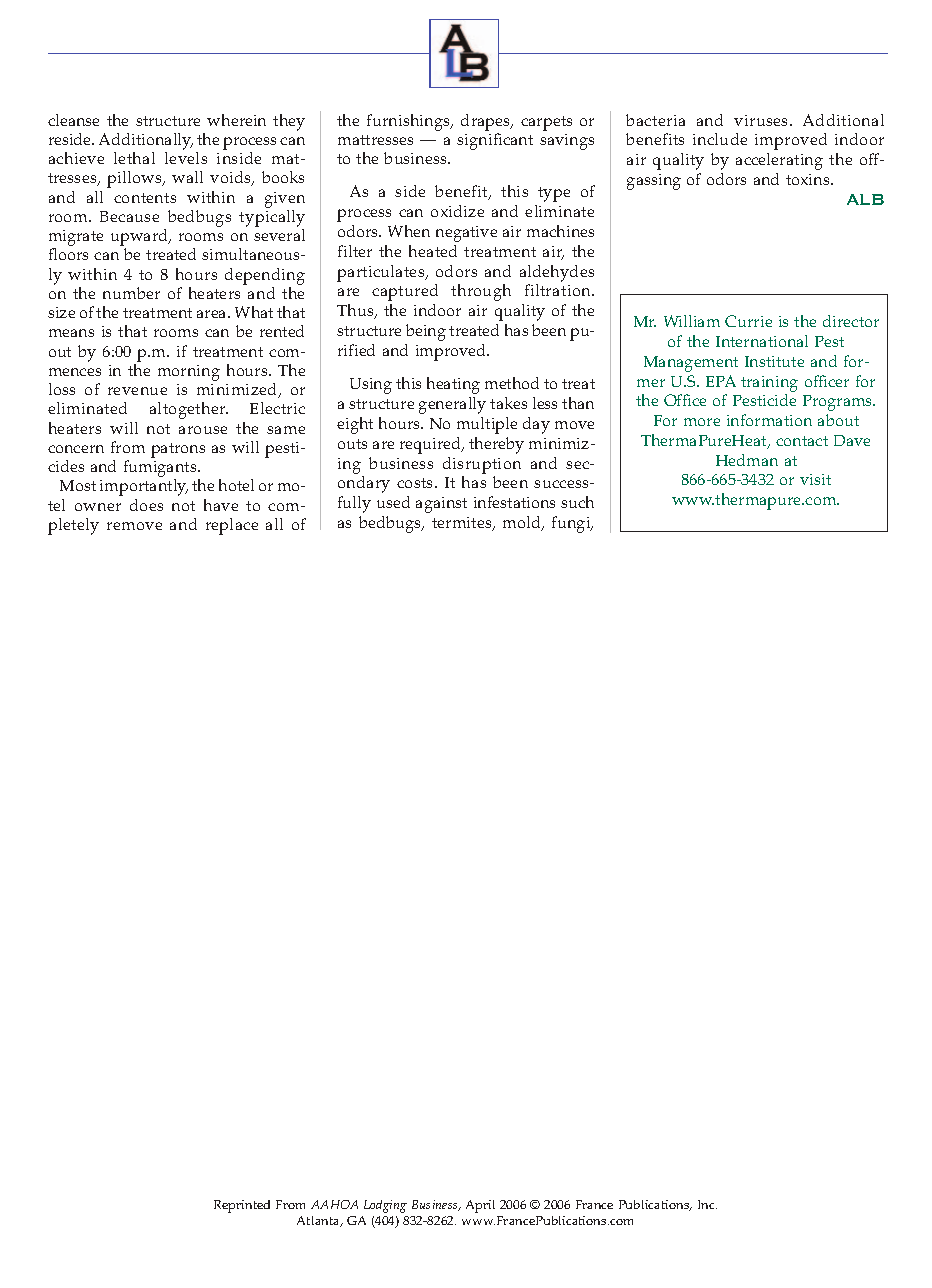 This image has height=1288, width=932. Describe the element at coordinates (523, 523) in the image. I see `mold` at that location.
